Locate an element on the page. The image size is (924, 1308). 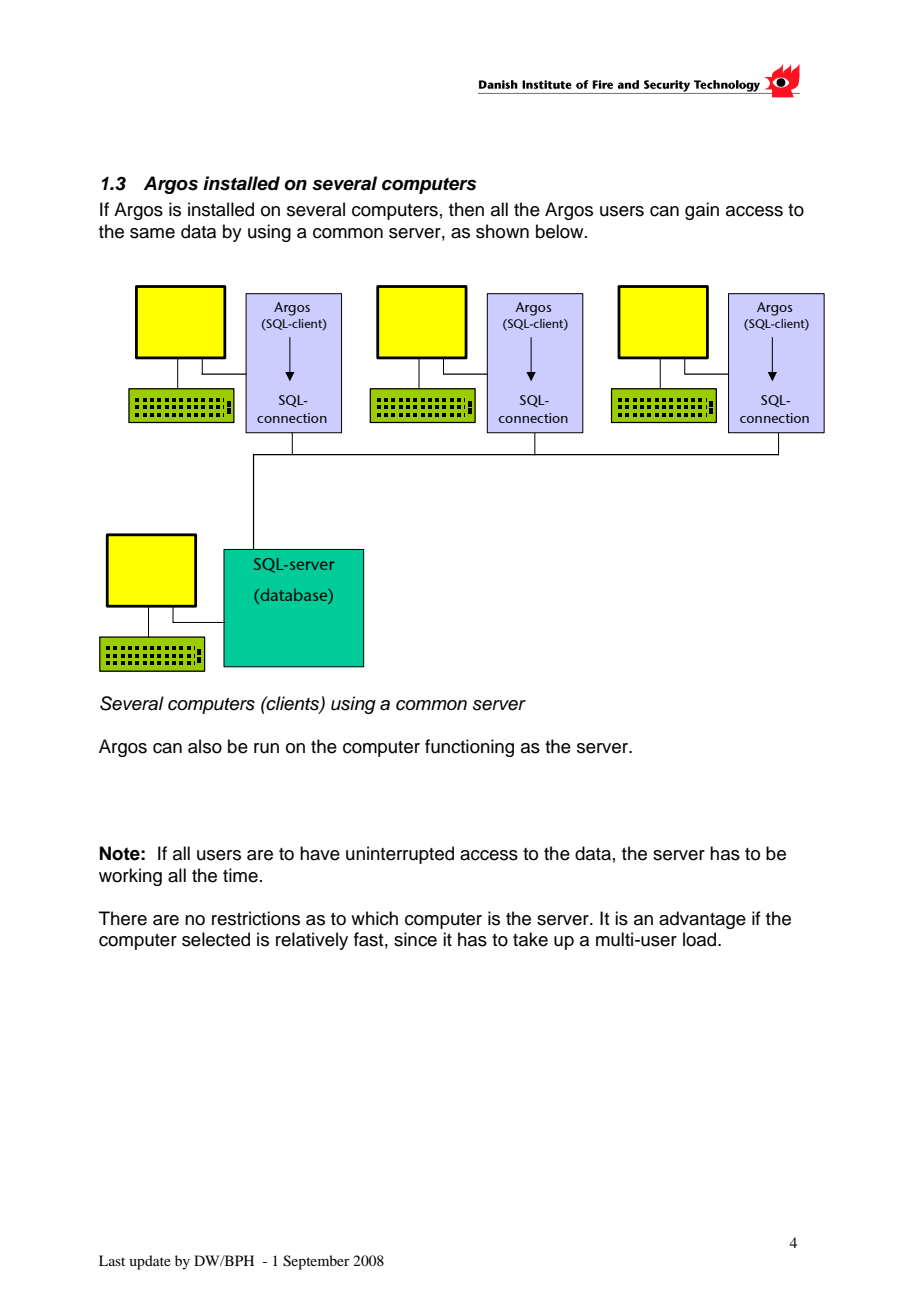
selected is located at coordinates (216, 939).
